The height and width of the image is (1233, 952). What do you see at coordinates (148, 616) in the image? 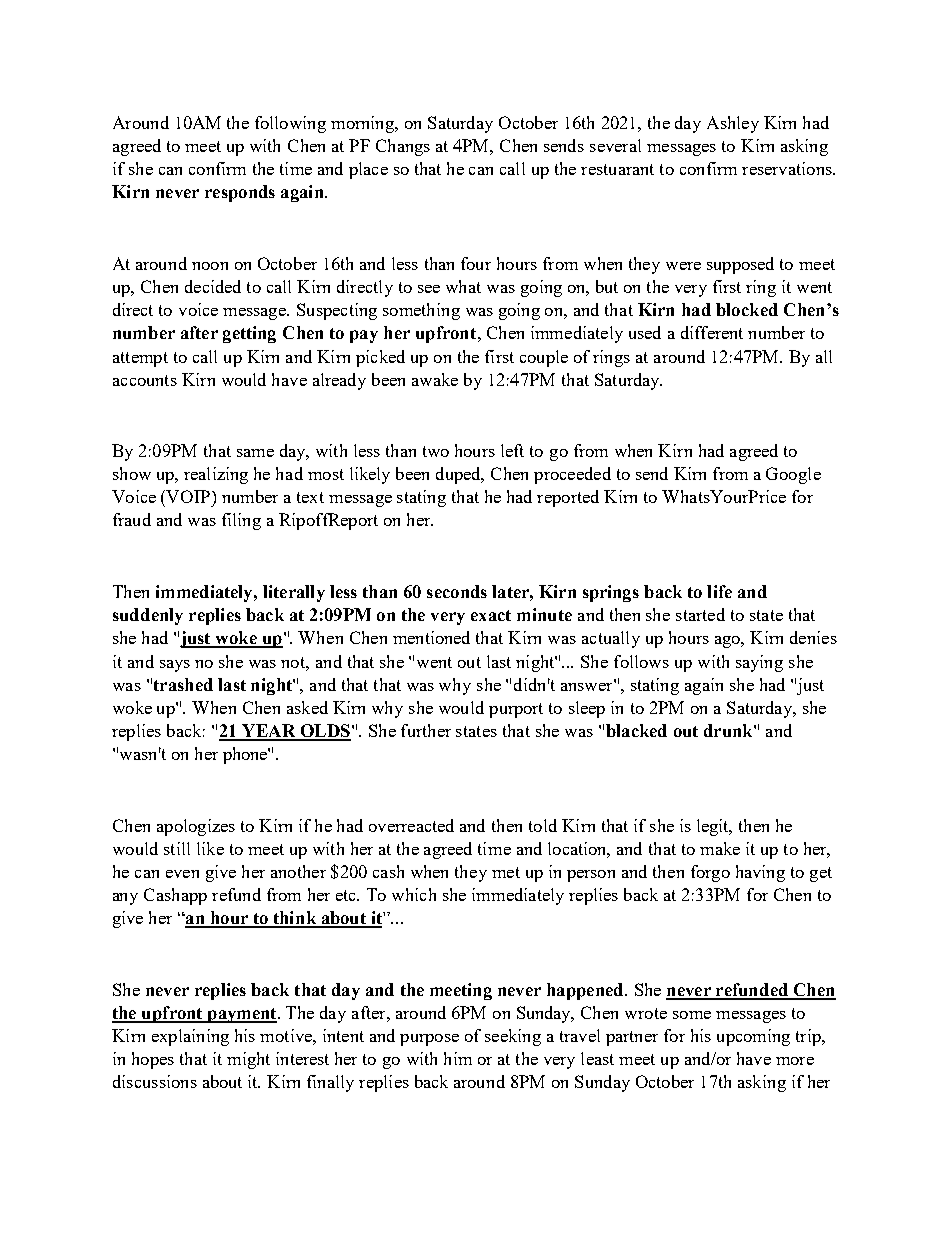
I see `suddenly` at bounding box center [148, 616].
